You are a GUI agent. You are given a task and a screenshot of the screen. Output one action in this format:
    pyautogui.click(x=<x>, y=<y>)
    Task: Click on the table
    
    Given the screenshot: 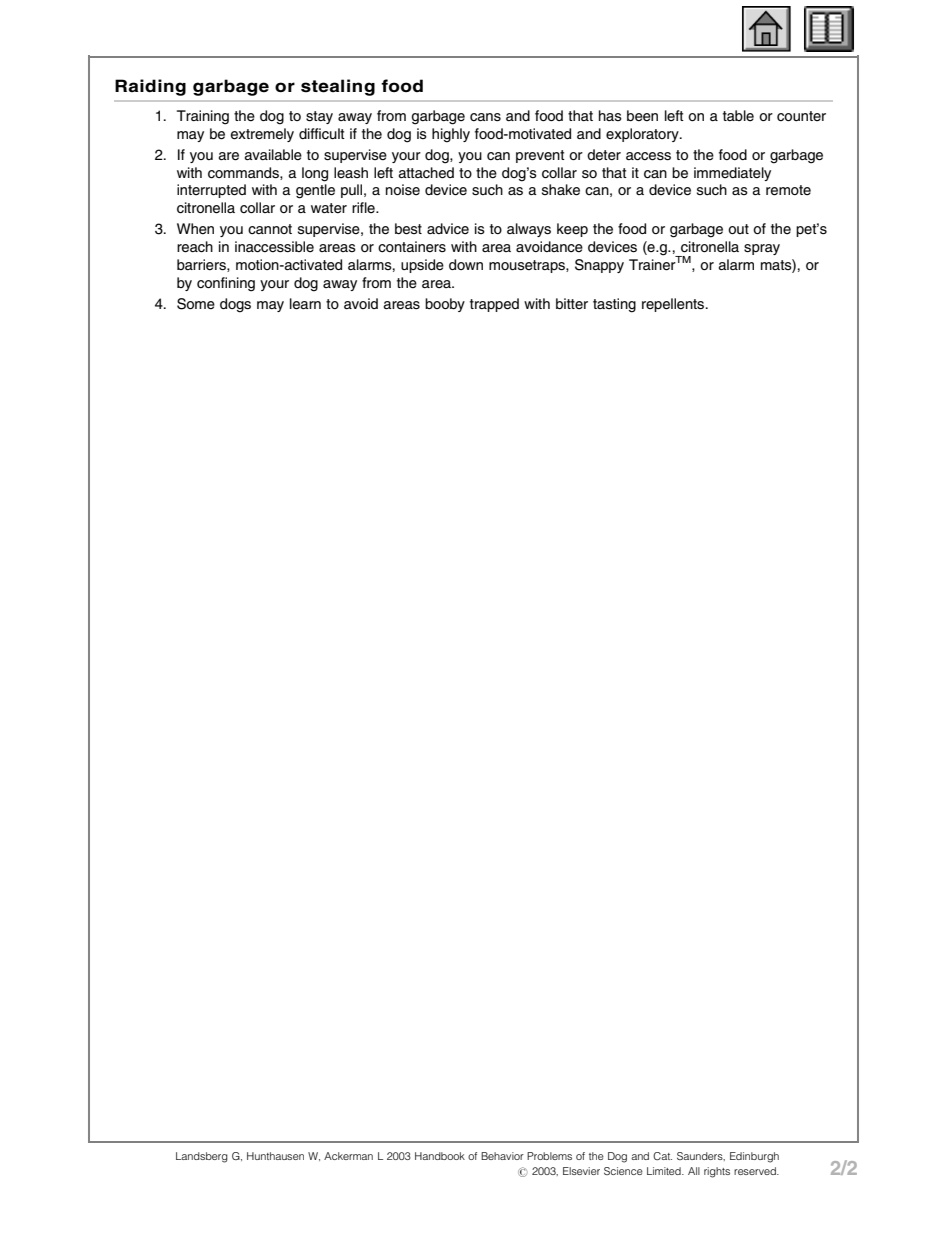 What is the action you would take?
    pyautogui.click(x=738, y=115)
